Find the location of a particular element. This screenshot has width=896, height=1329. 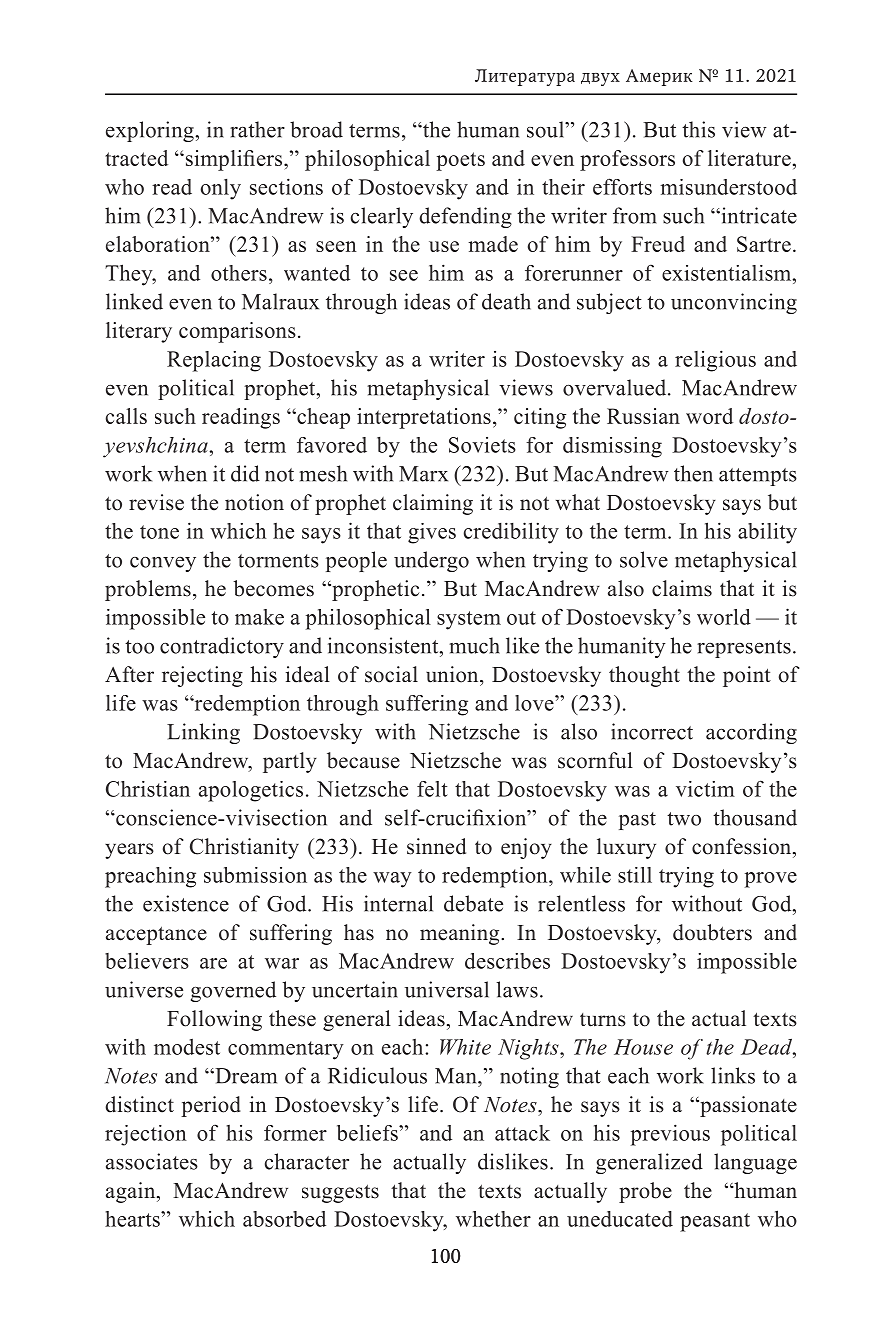

poets is located at coordinates (460, 161).
